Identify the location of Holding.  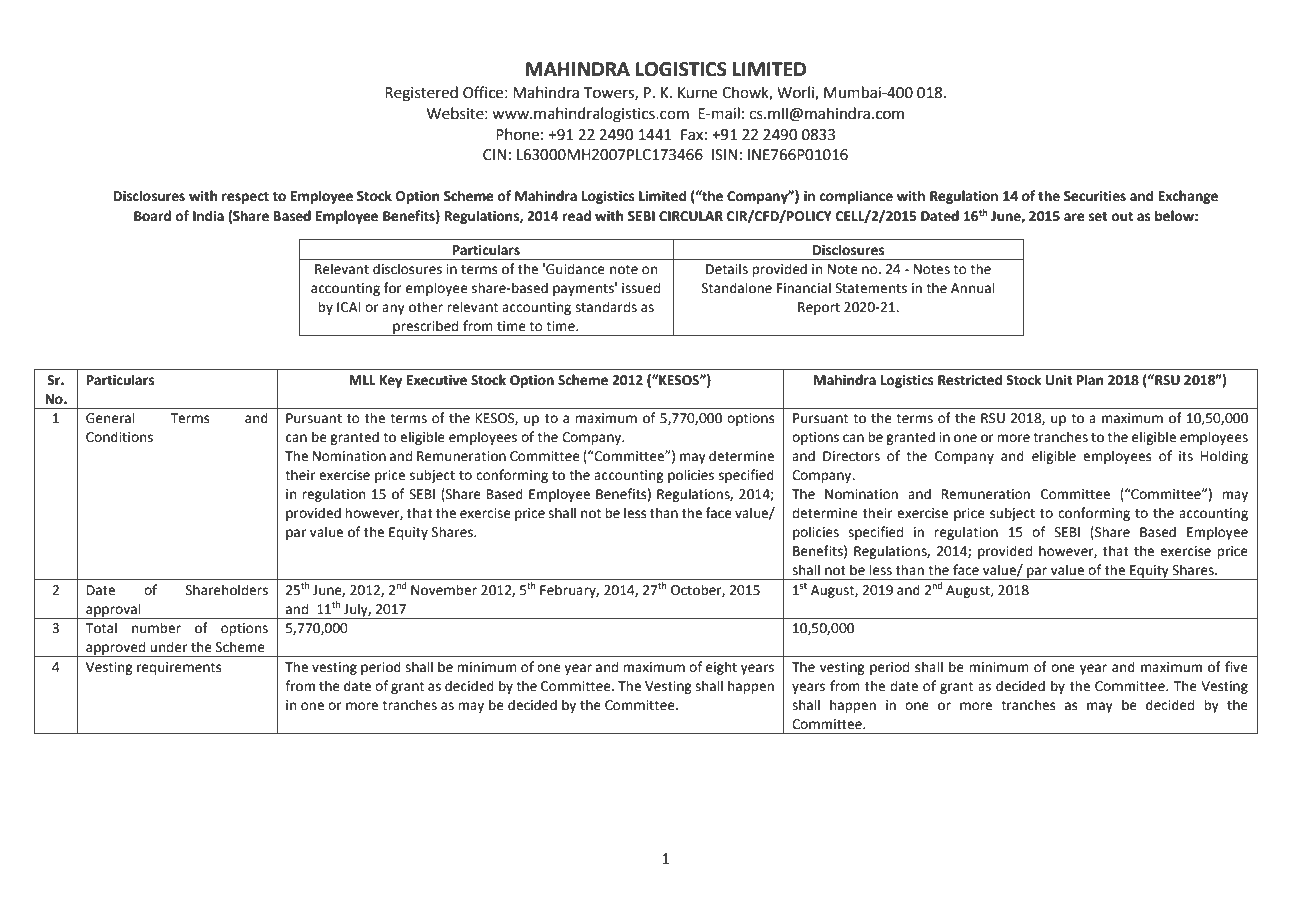
(1224, 457).
